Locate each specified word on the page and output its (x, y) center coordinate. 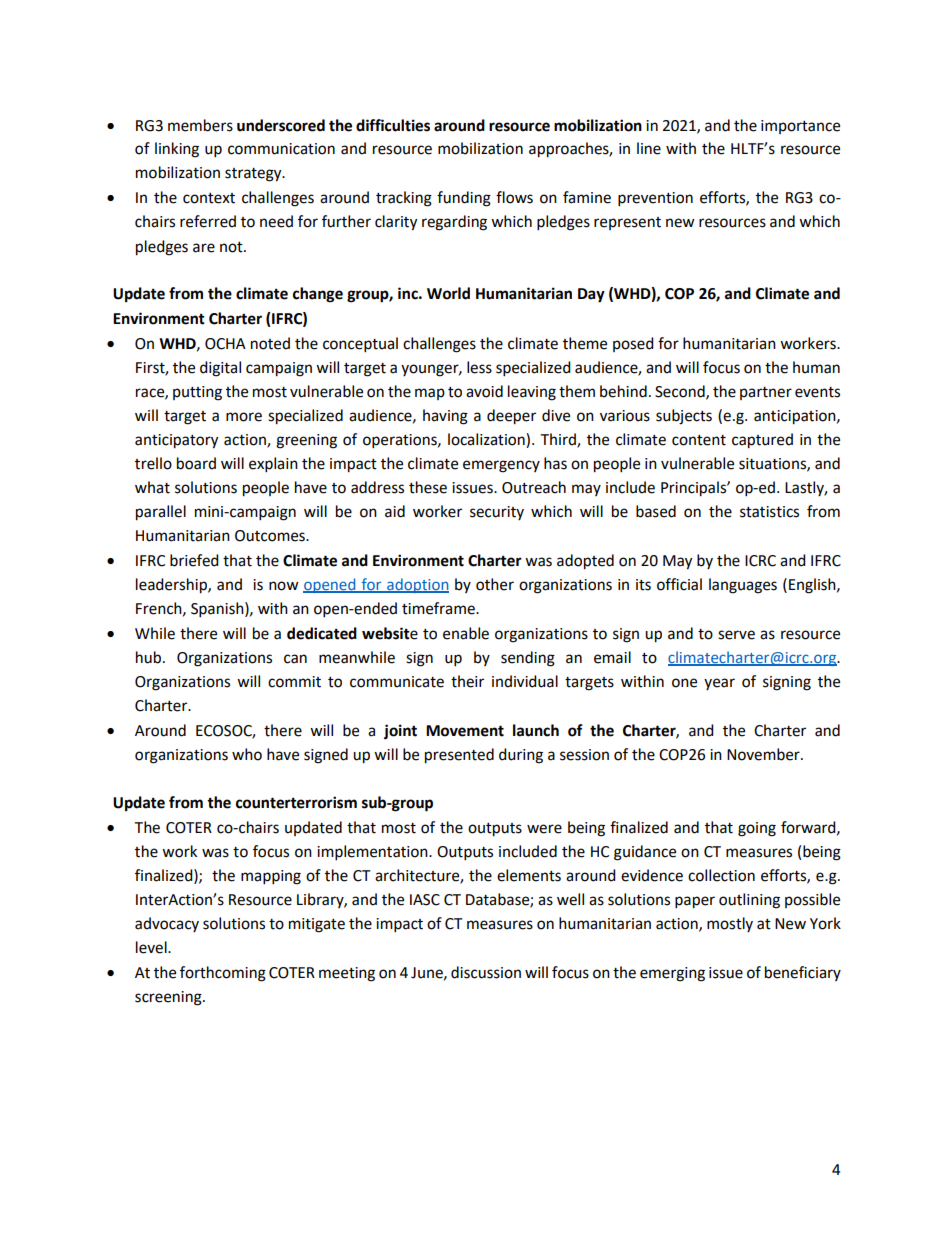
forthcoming (223, 974)
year (719, 684)
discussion (486, 972)
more (244, 417)
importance (800, 127)
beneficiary (803, 973)
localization (487, 439)
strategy (254, 175)
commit (294, 682)
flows (514, 197)
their (467, 681)
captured (762, 441)
